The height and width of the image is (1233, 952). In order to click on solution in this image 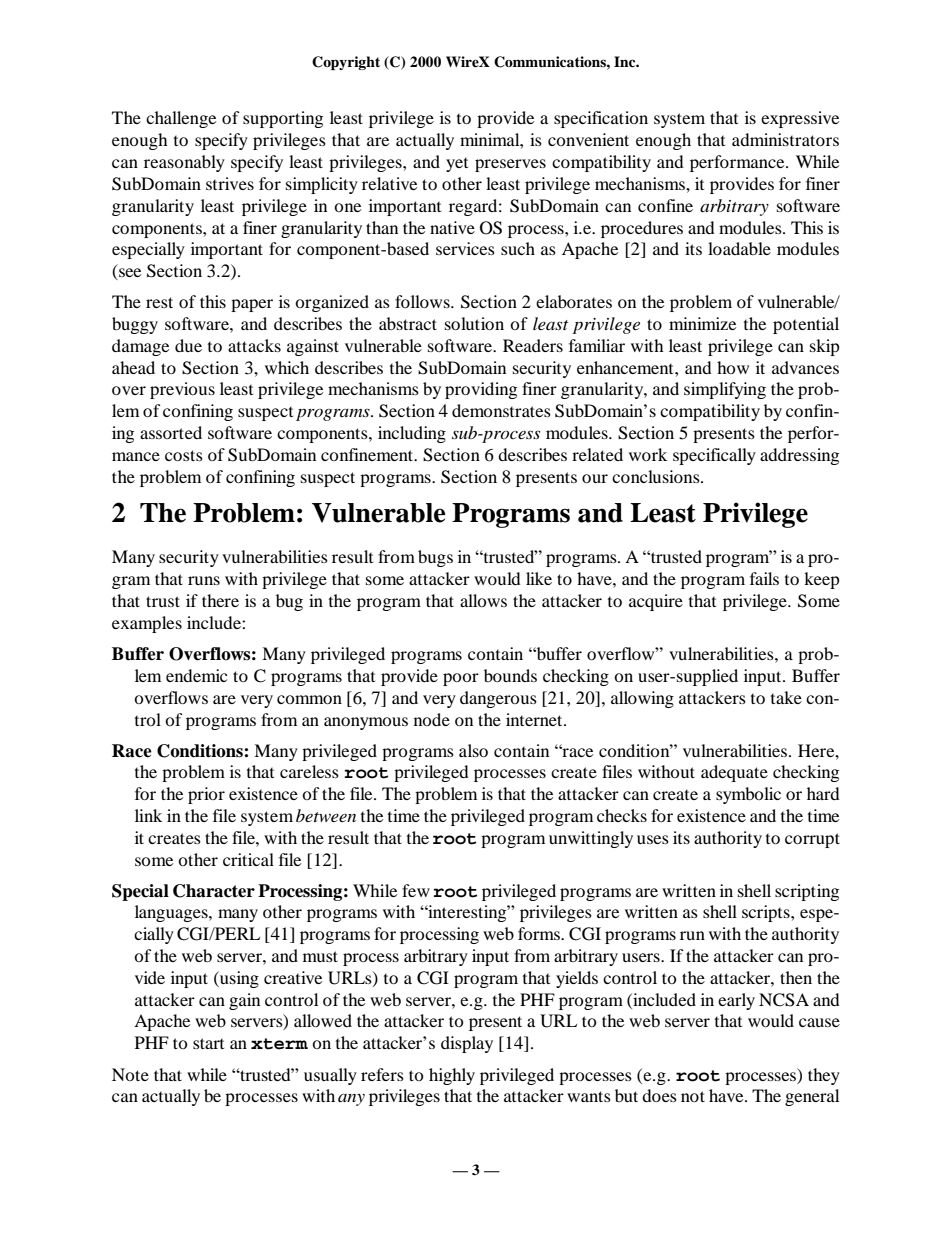, I will do `click(474, 323)`.
